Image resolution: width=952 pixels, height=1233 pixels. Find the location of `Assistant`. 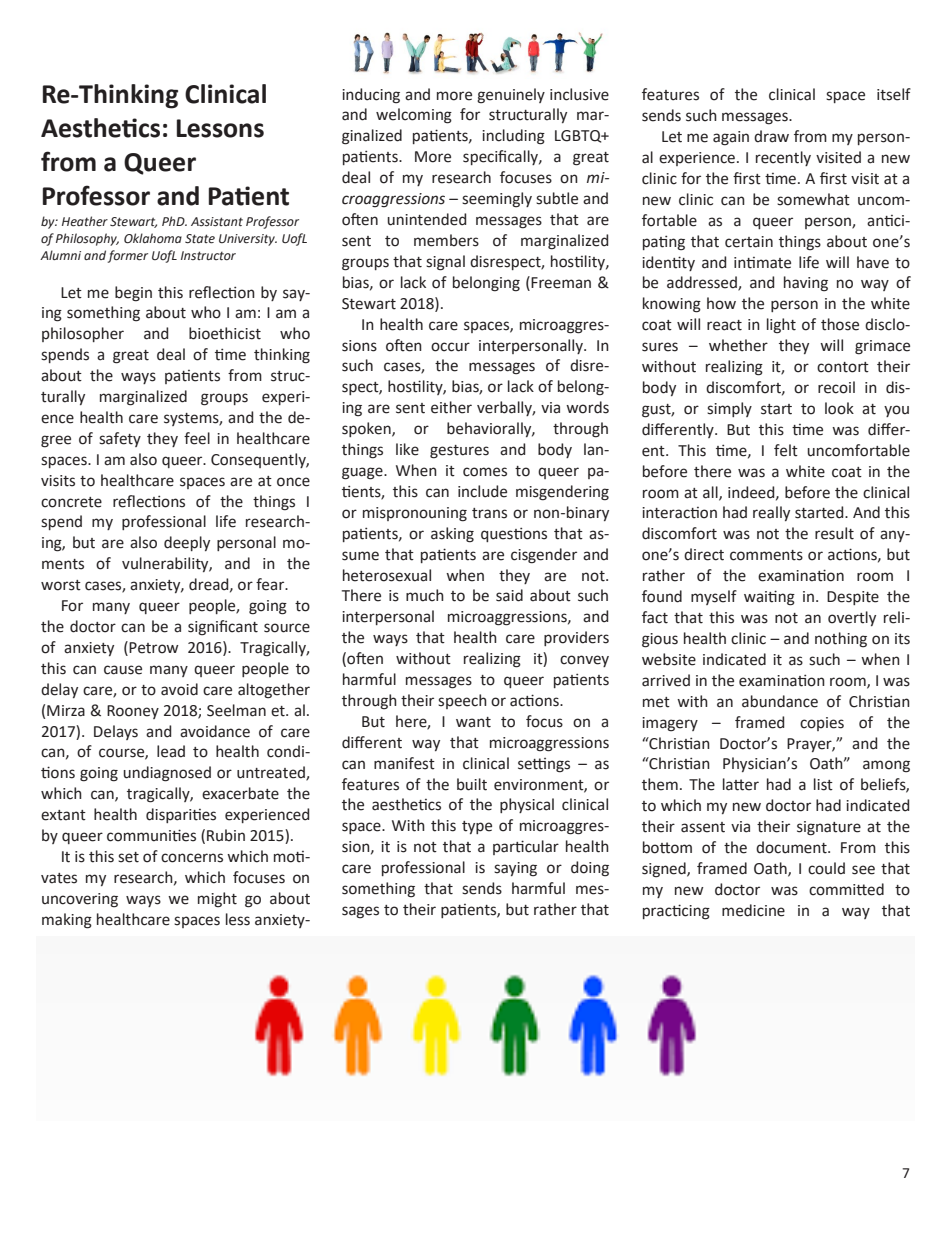

Assistant is located at coordinates (217, 222).
